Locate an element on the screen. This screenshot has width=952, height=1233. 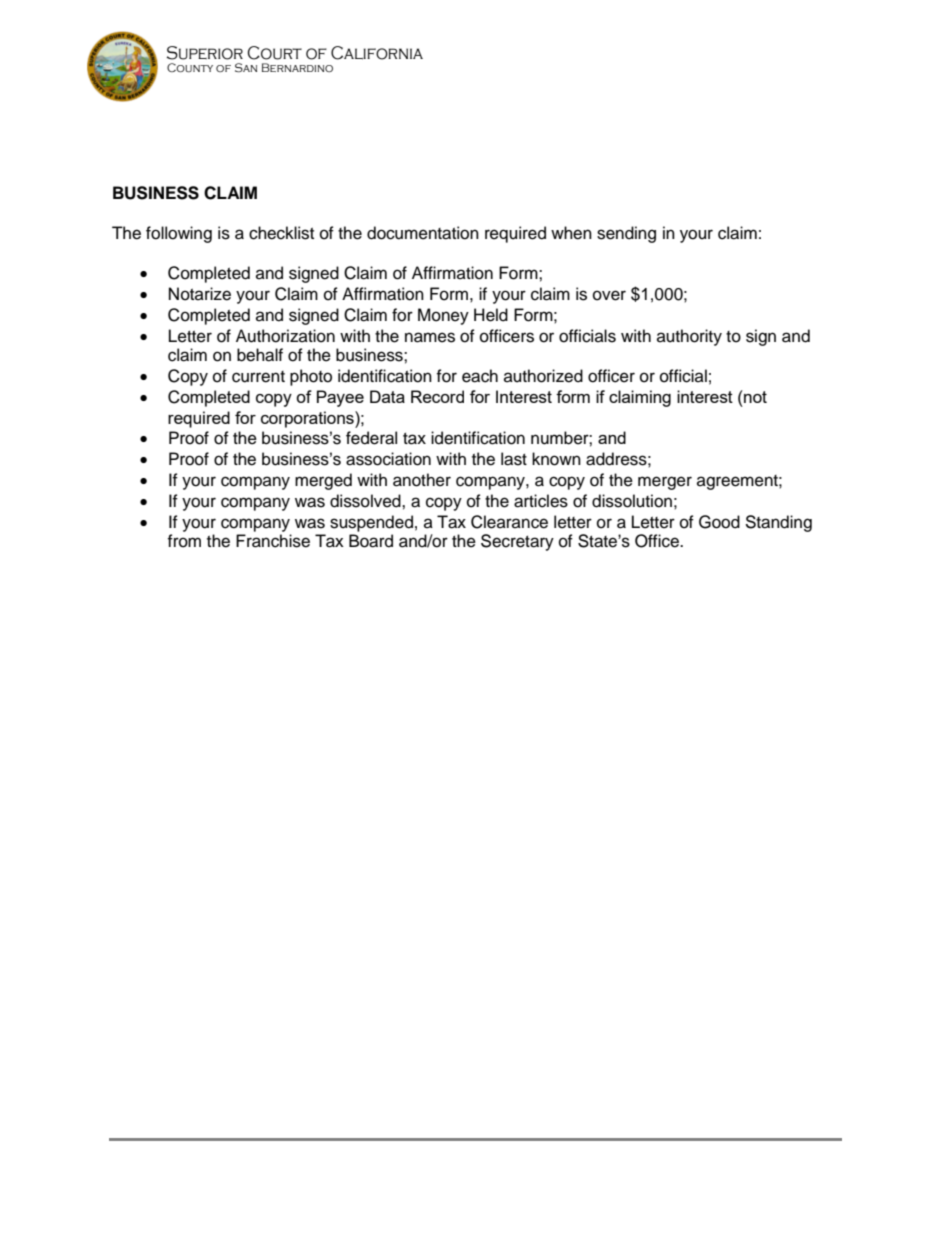
San is located at coordinates (246, 68).
